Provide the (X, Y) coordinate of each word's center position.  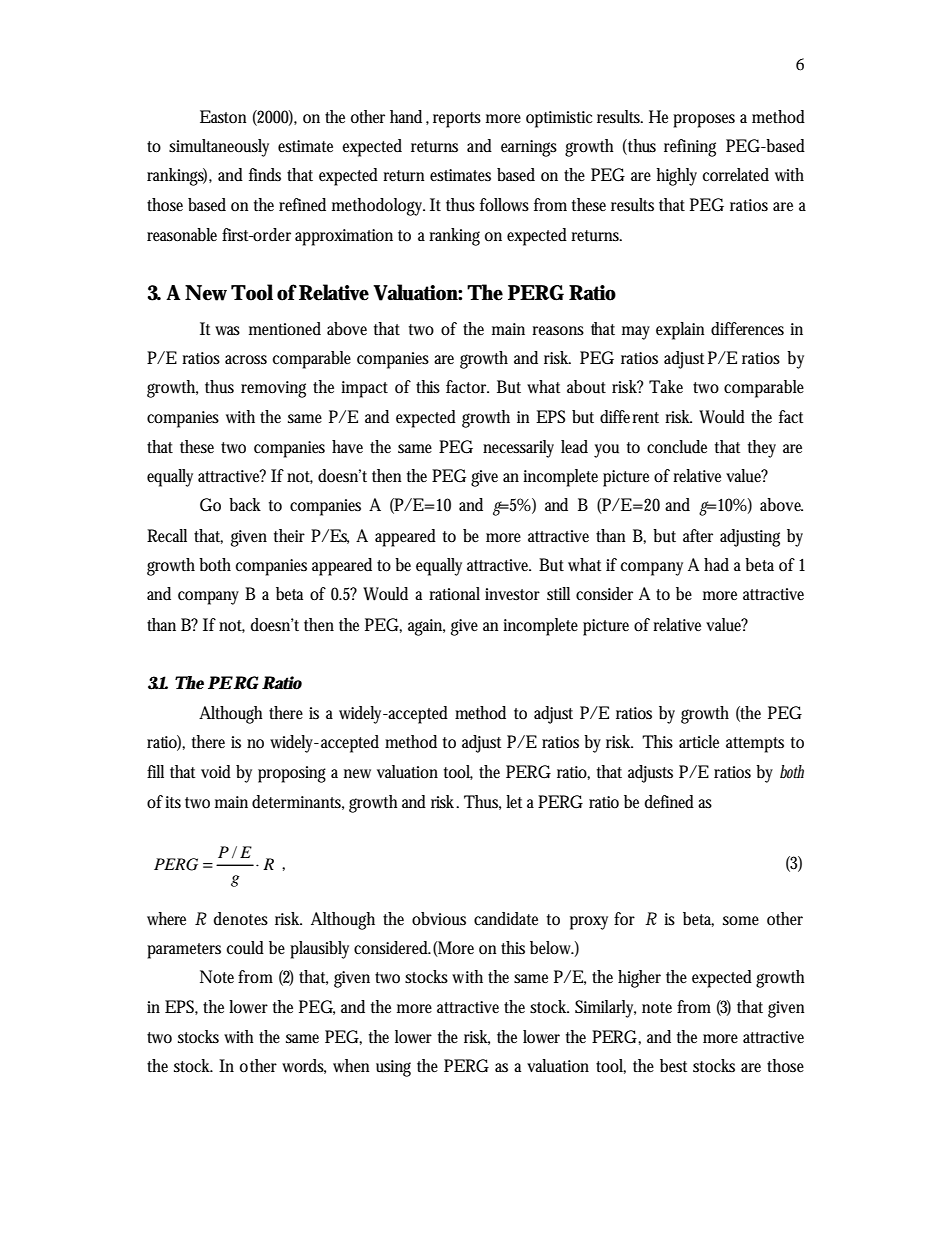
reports (457, 120)
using (393, 1068)
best (673, 1065)
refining (690, 148)
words (304, 1066)
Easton (223, 117)
